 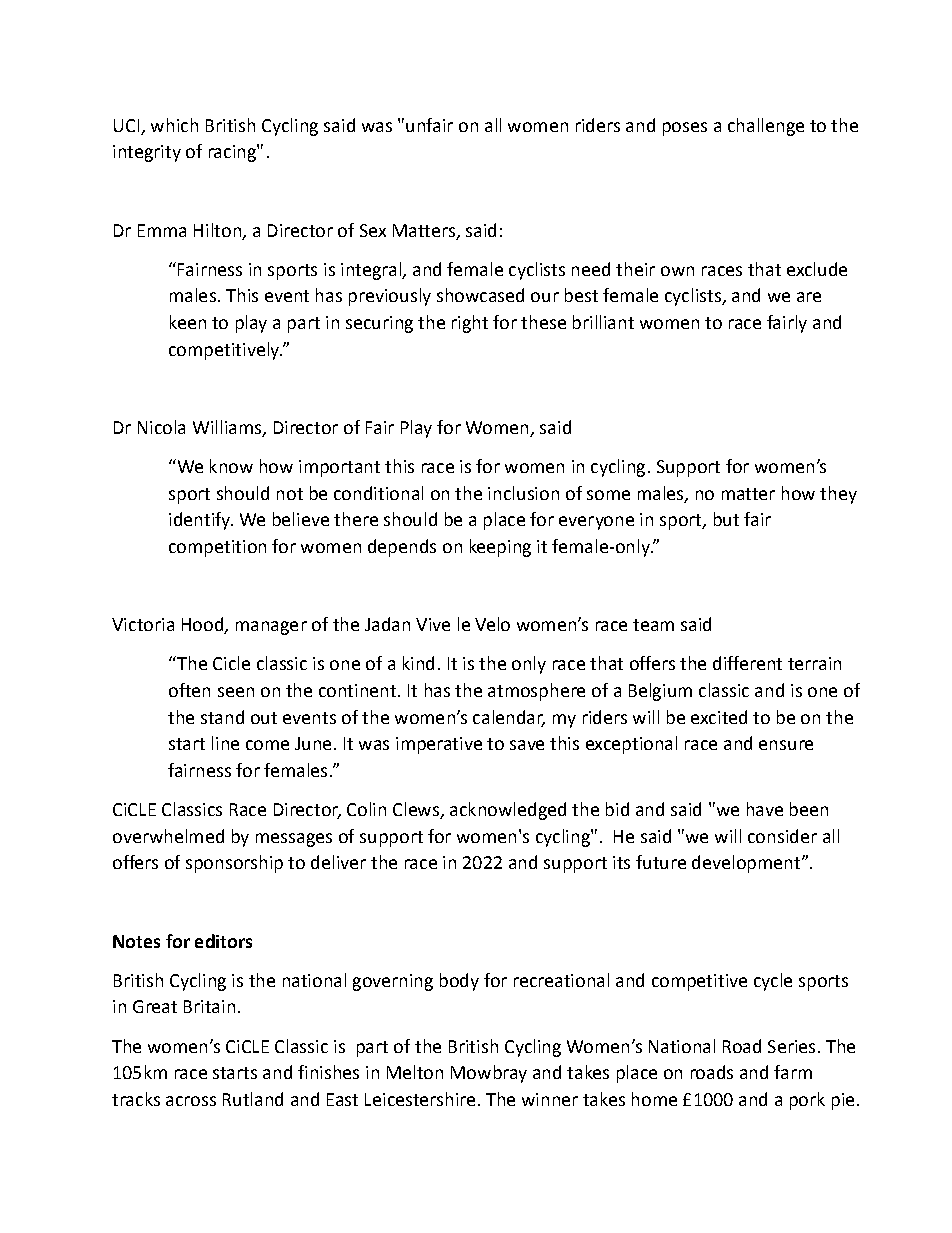 I want to click on different, so click(x=747, y=663).
